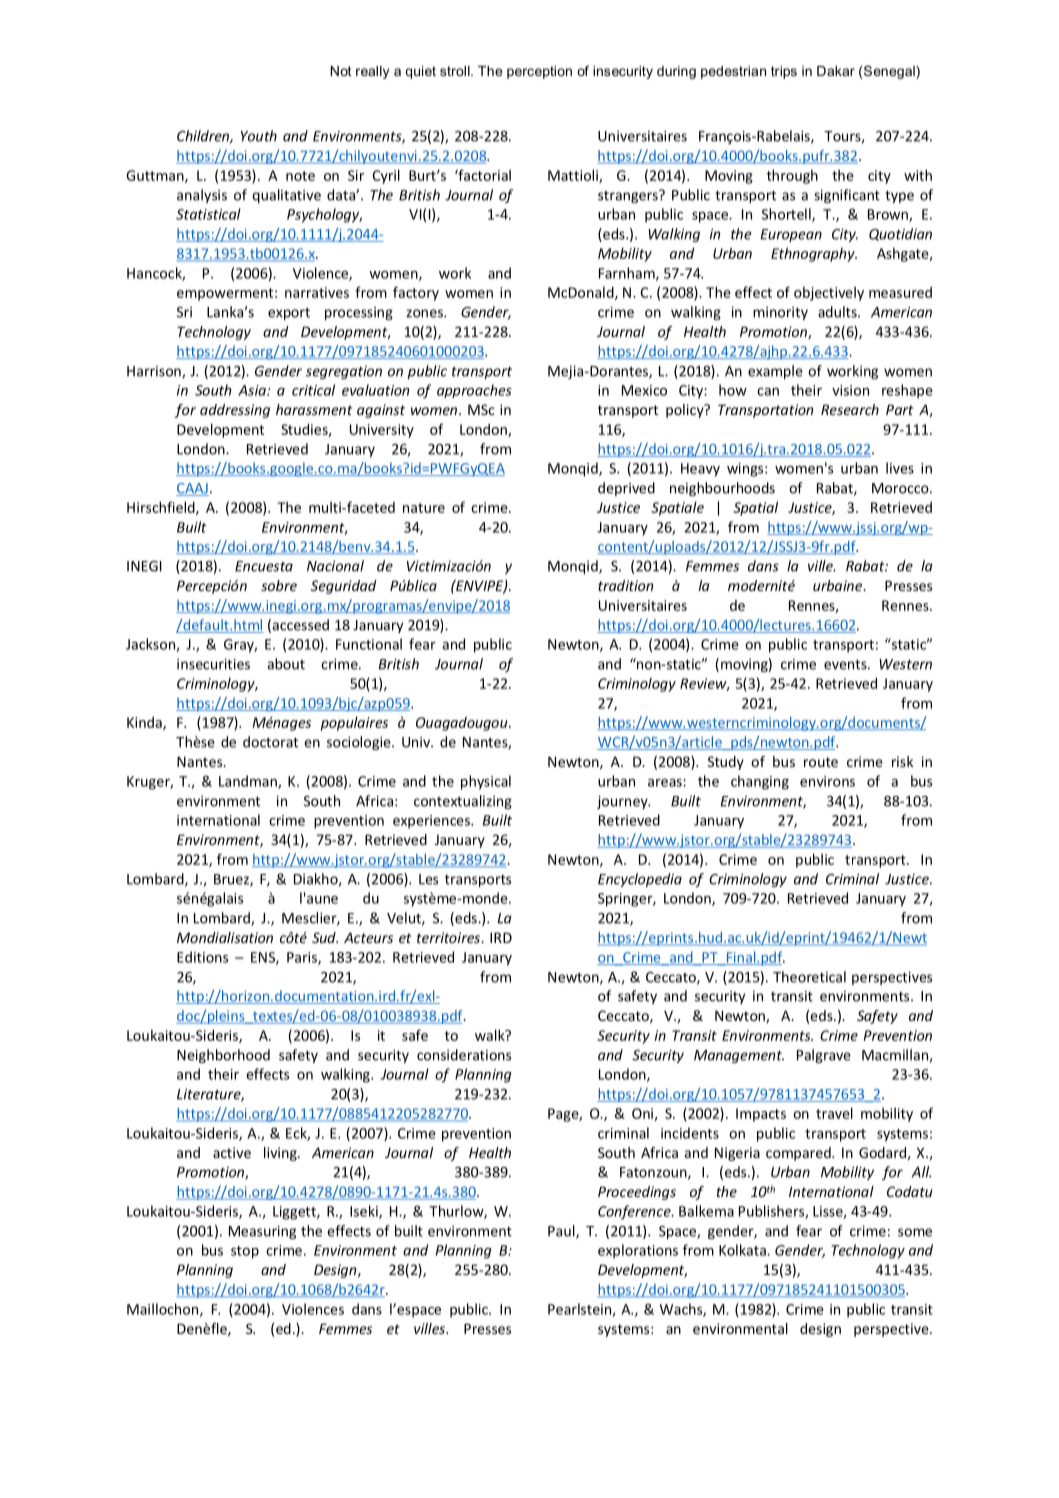 Image resolution: width=1059 pixels, height=1498 pixels. I want to click on Youth, so click(259, 136).
